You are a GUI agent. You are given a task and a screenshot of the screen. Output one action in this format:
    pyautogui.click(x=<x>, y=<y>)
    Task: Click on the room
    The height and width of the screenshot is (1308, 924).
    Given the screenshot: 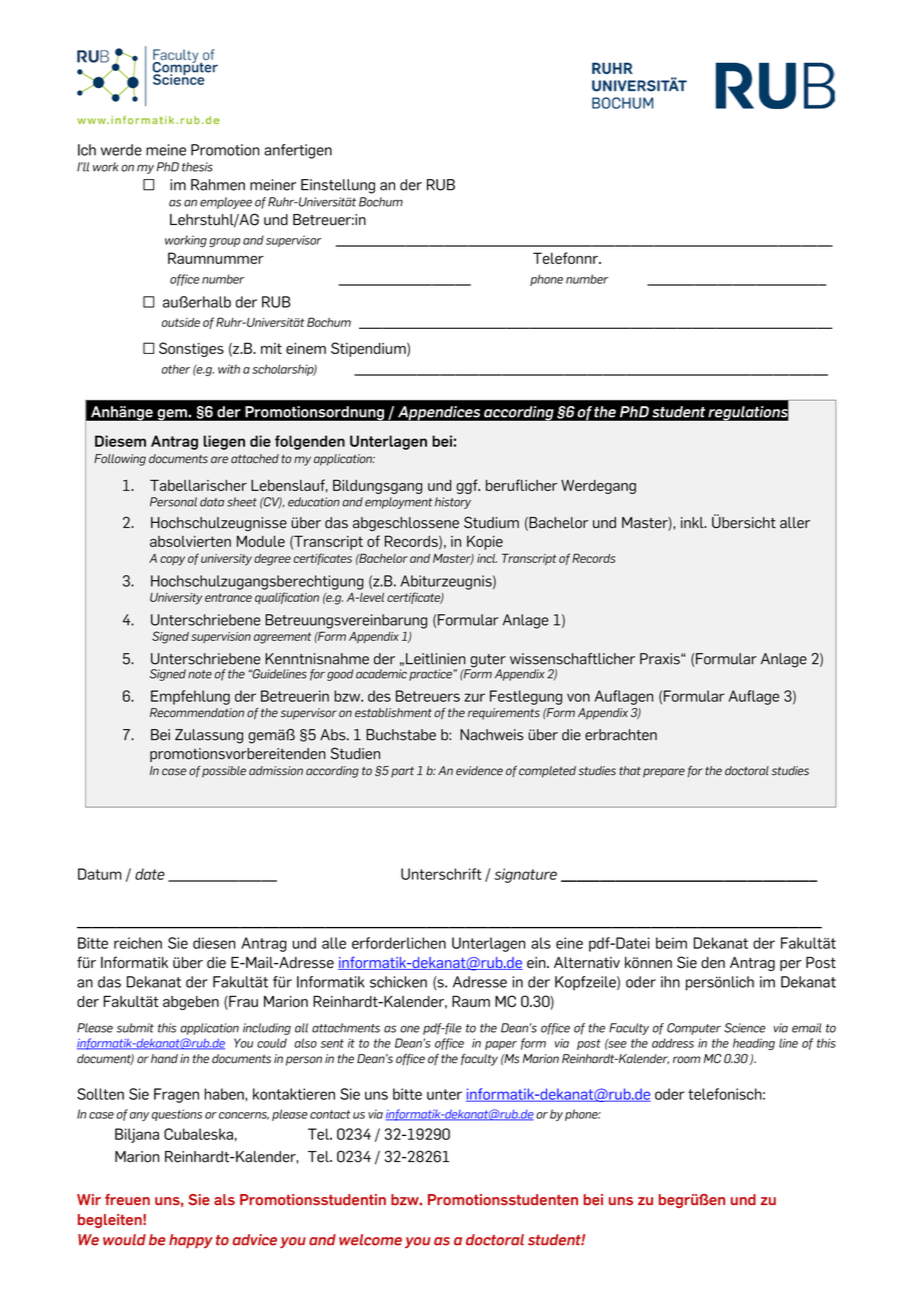 What is the action you would take?
    pyautogui.click(x=687, y=1060)
